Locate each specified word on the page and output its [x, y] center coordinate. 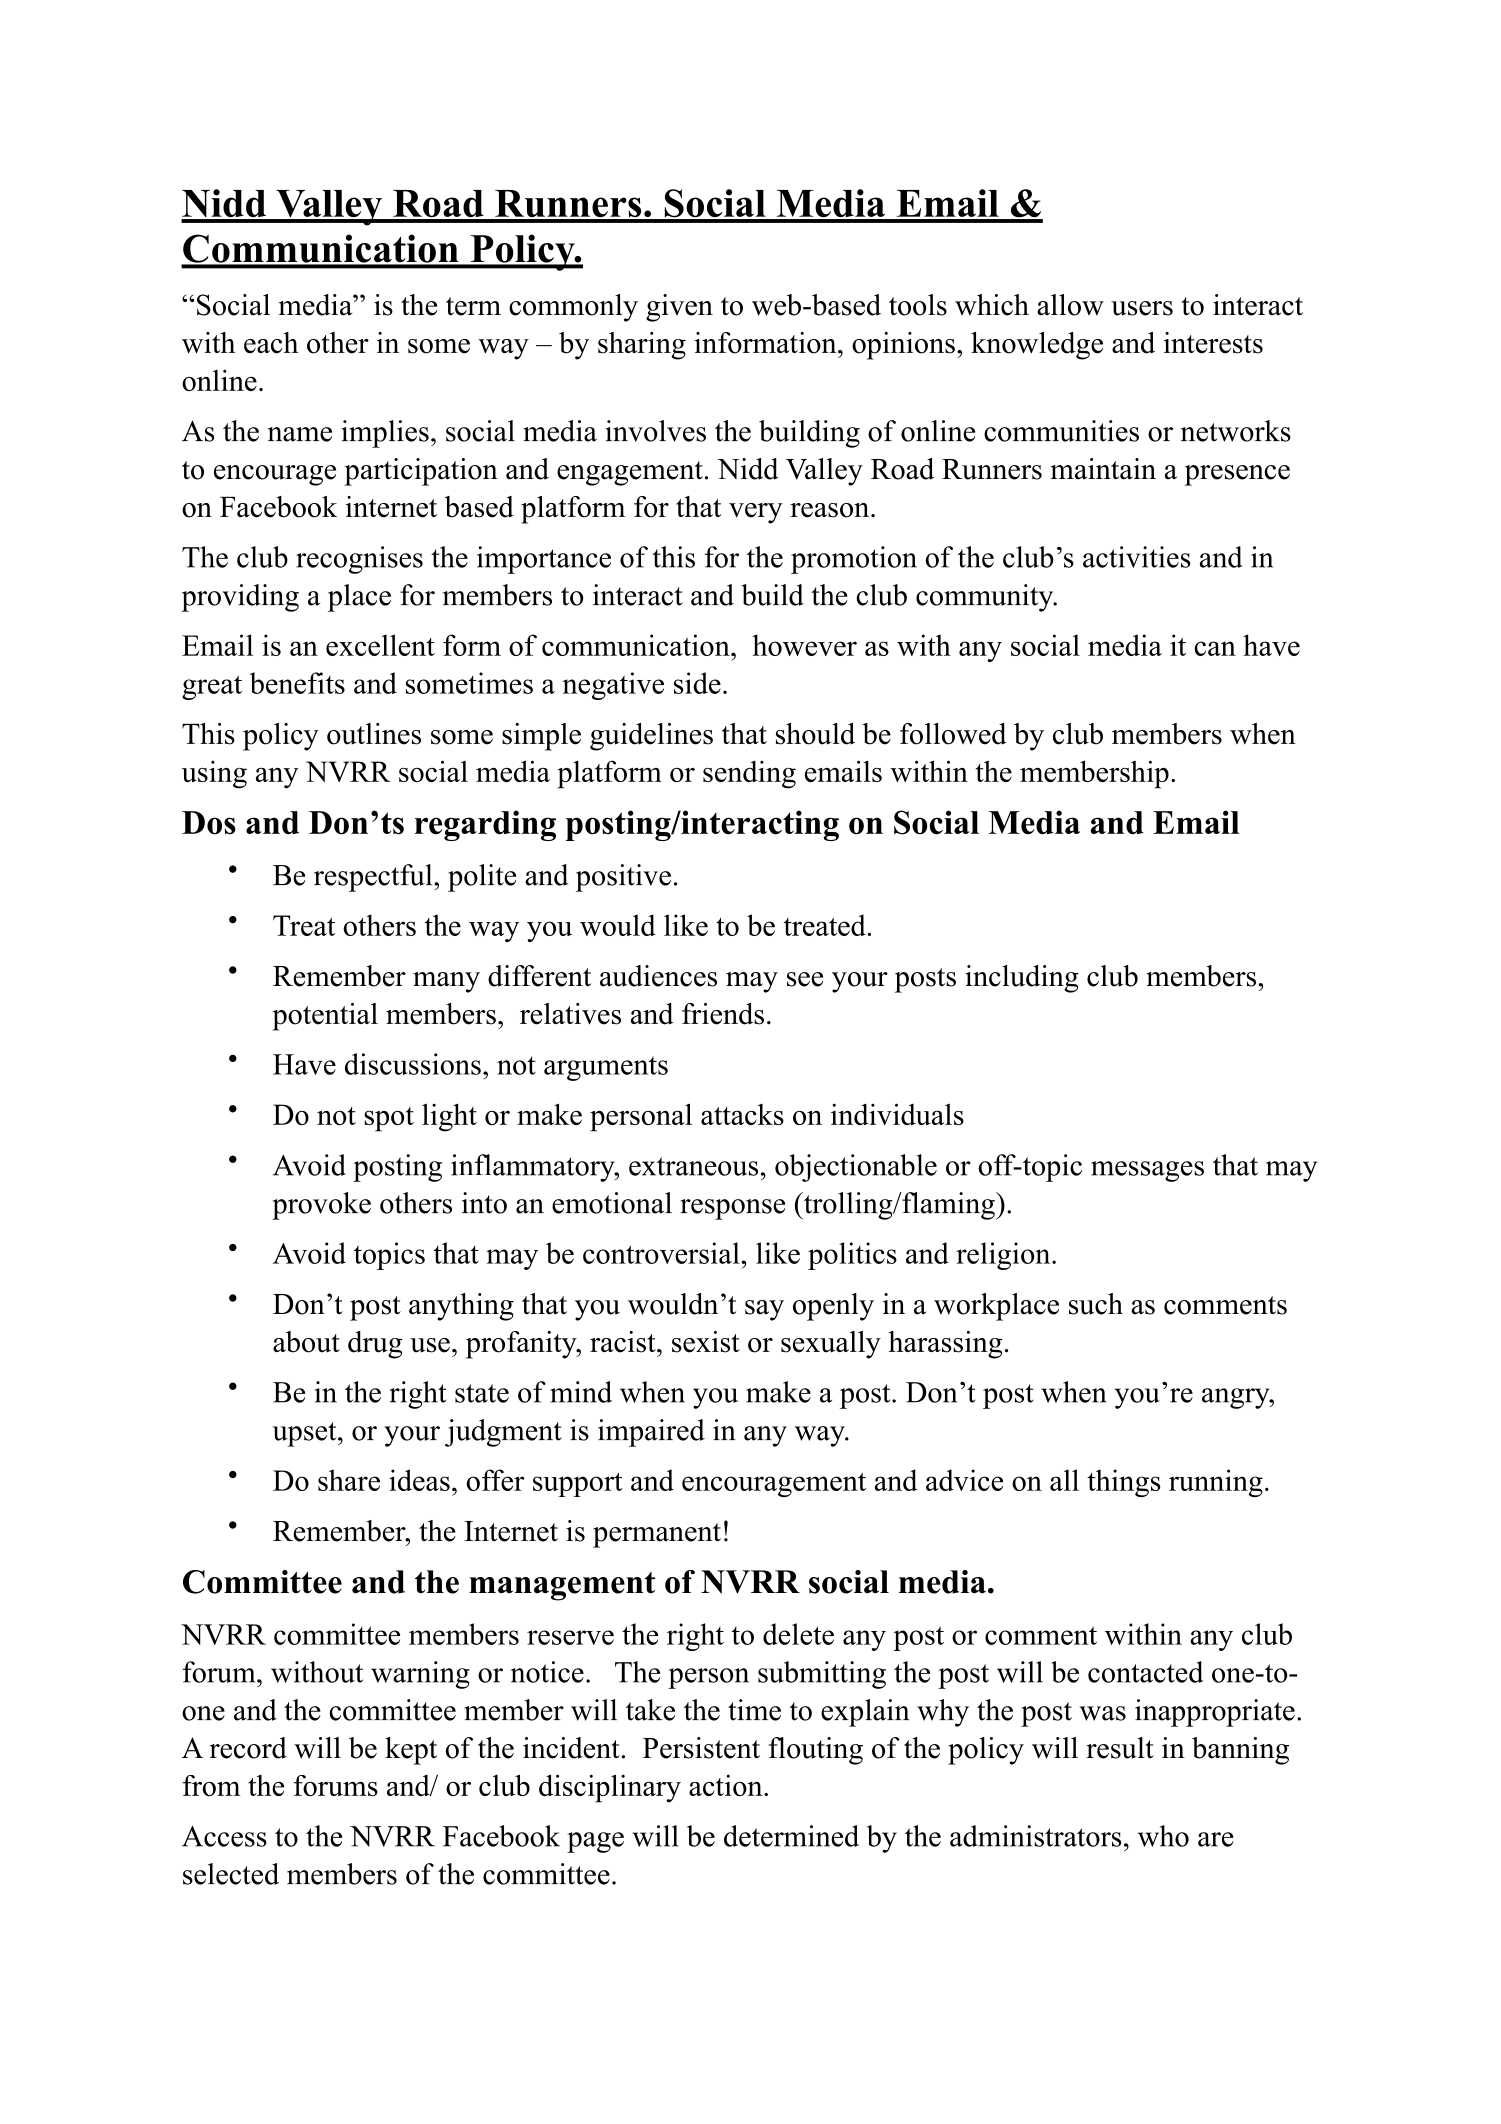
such [1096, 1304]
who [1163, 1836]
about [306, 1342]
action [727, 1785]
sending [749, 775]
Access [224, 1836]
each [271, 343]
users [1142, 308]
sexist [706, 1342]
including [1022, 979]
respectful [374, 878]
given [679, 308]
